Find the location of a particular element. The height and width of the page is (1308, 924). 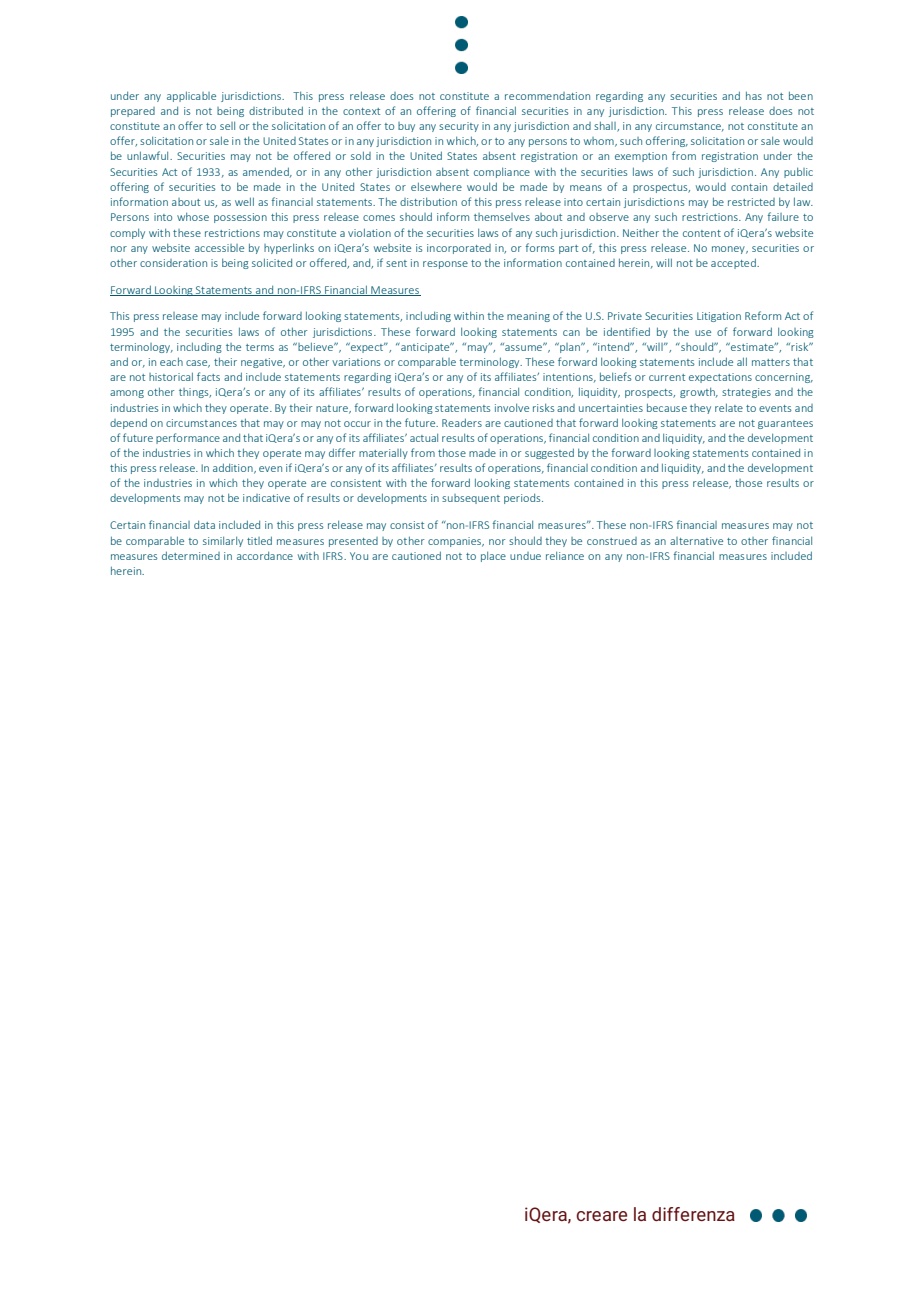

has is located at coordinates (754, 95).
